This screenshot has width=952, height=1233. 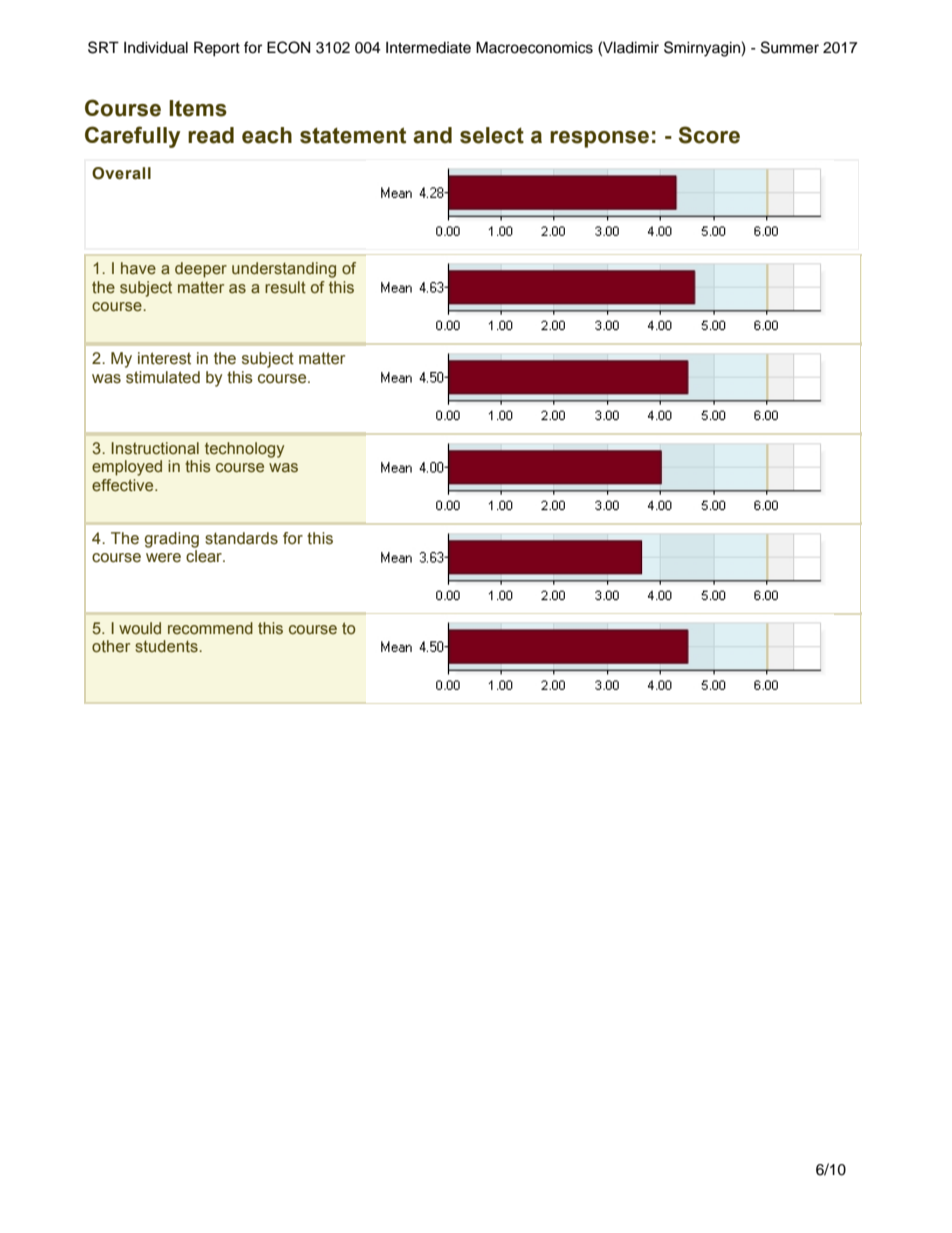 What do you see at coordinates (217, 49) in the screenshot?
I see `Report` at bounding box center [217, 49].
